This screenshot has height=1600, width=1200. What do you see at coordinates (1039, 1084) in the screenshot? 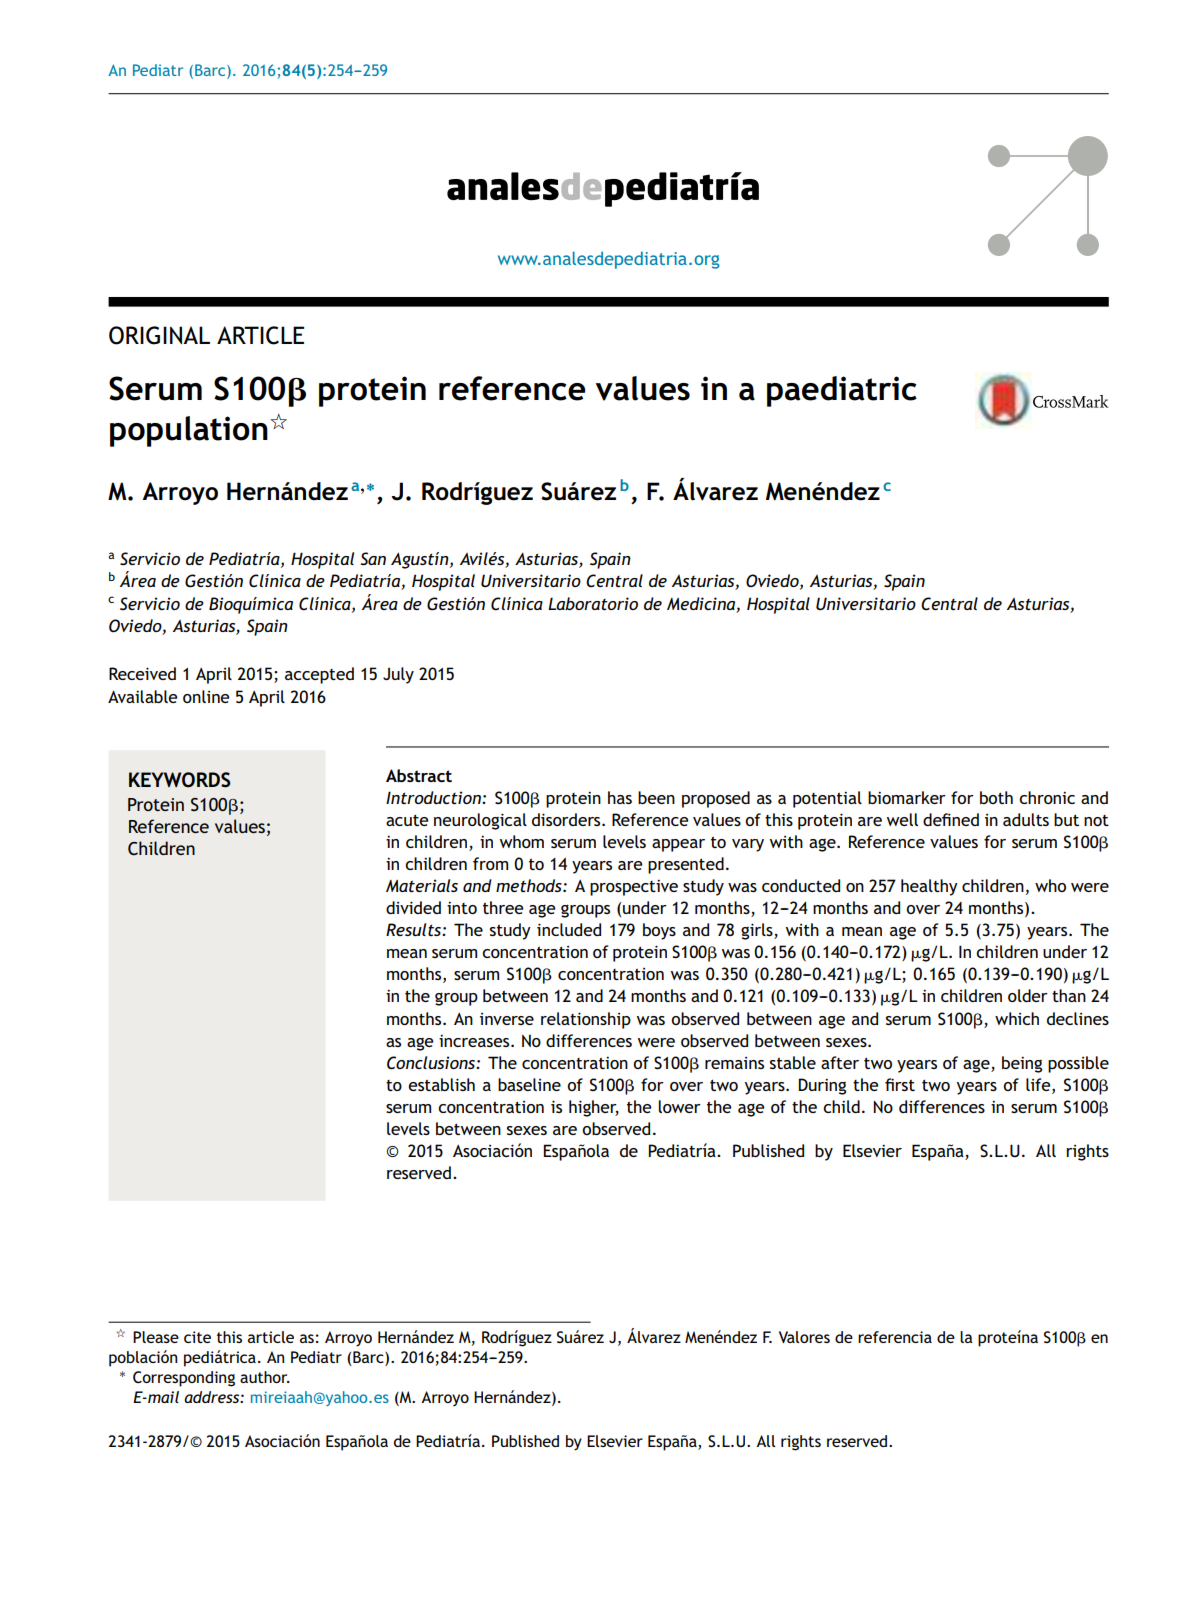
I see `life` at bounding box center [1039, 1084].
